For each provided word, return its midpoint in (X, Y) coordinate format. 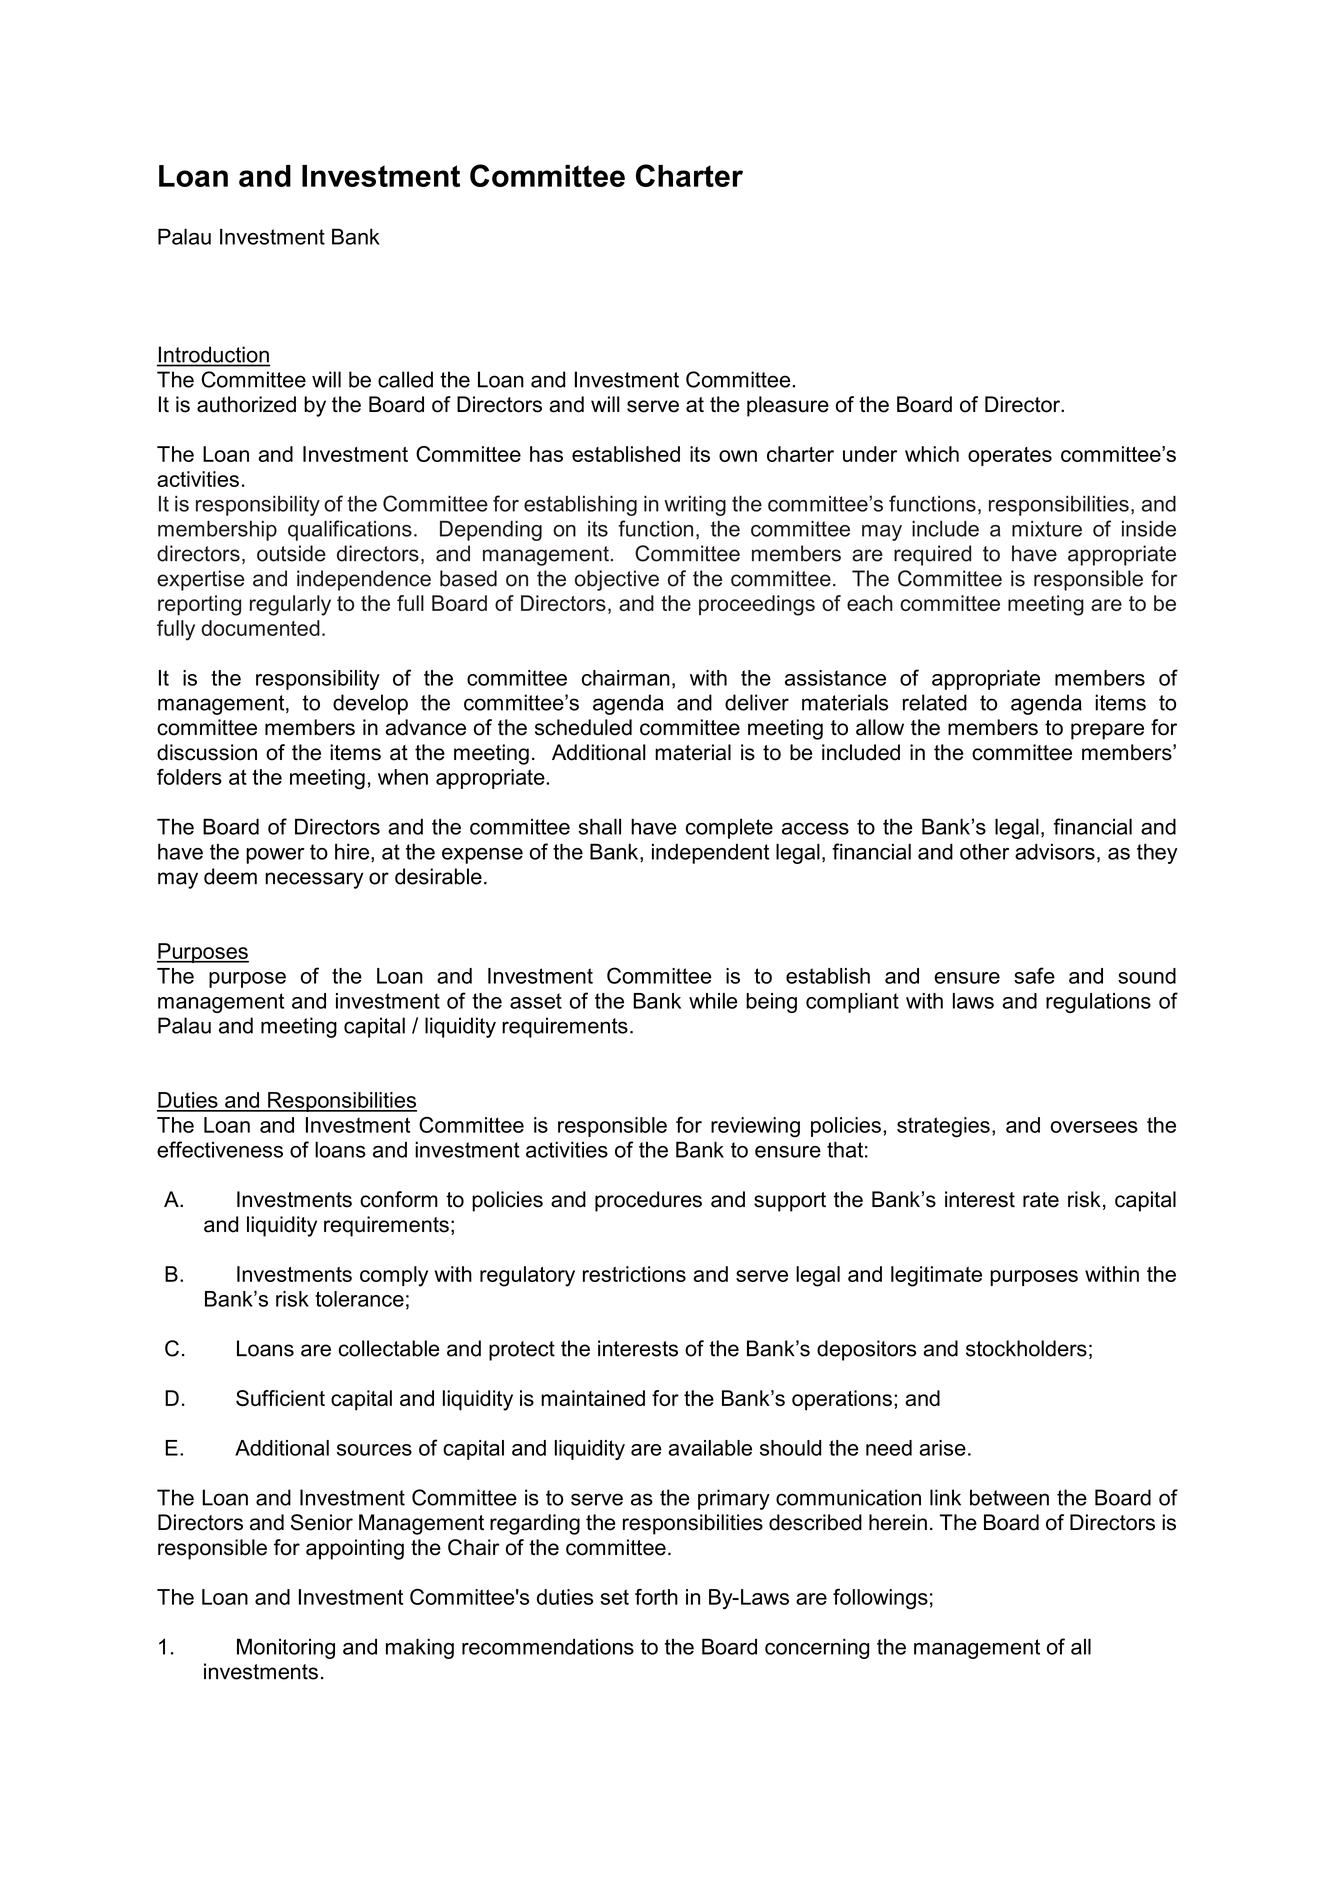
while (713, 1001)
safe (1034, 975)
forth (656, 1597)
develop (370, 704)
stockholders (1026, 1348)
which (932, 454)
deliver (757, 702)
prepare (1107, 731)
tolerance (359, 1299)
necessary (314, 880)
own (738, 456)
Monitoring (286, 1648)
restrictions (634, 1274)
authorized (246, 404)
